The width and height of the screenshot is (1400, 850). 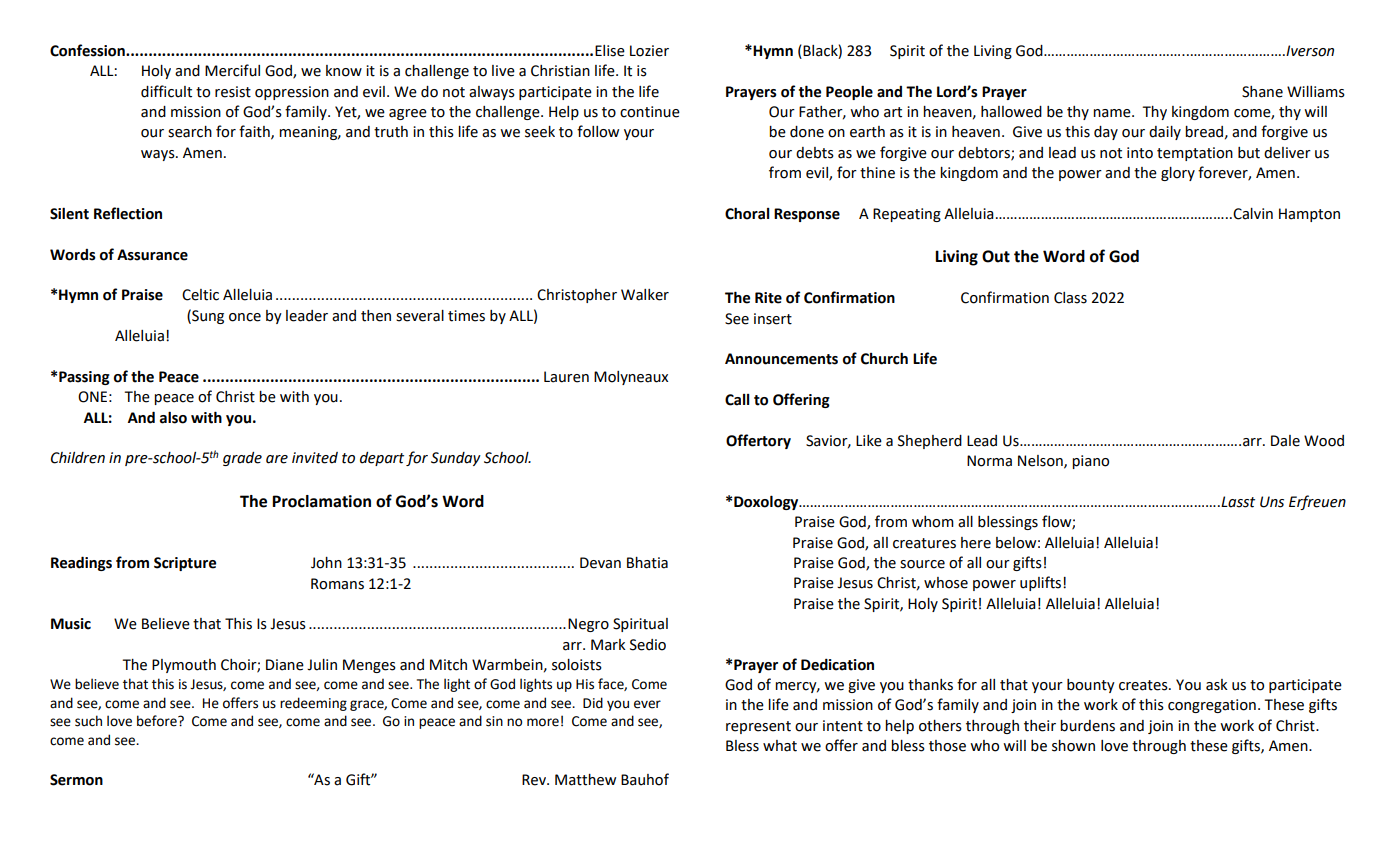 I want to click on resist, so click(x=233, y=92).
